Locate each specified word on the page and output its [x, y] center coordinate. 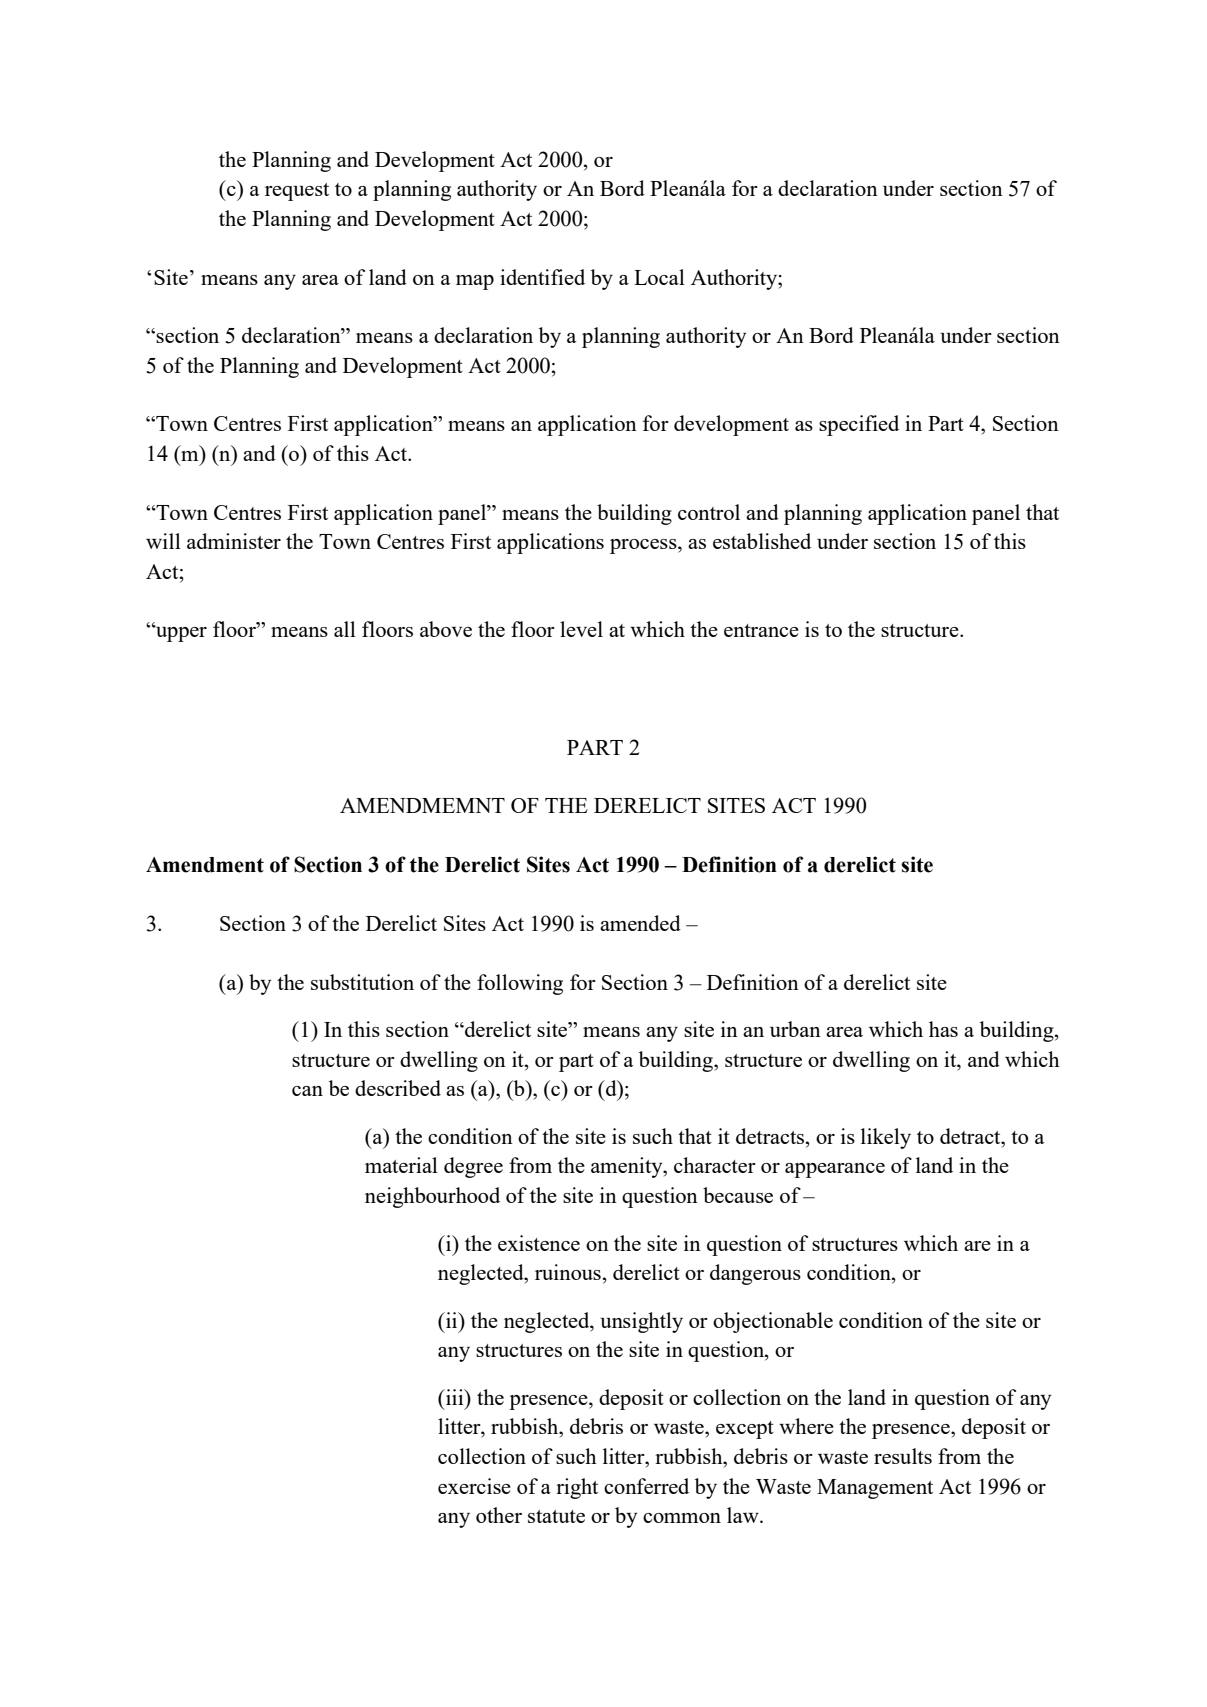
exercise [474, 1486]
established [762, 541]
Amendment [205, 865]
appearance [835, 1170]
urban [795, 1029]
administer [234, 541]
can [307, 1091]
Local [659, 277]
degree [473, 1167]
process [644, 546]
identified [542, 277]
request [297, 192]
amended [640, 923]
